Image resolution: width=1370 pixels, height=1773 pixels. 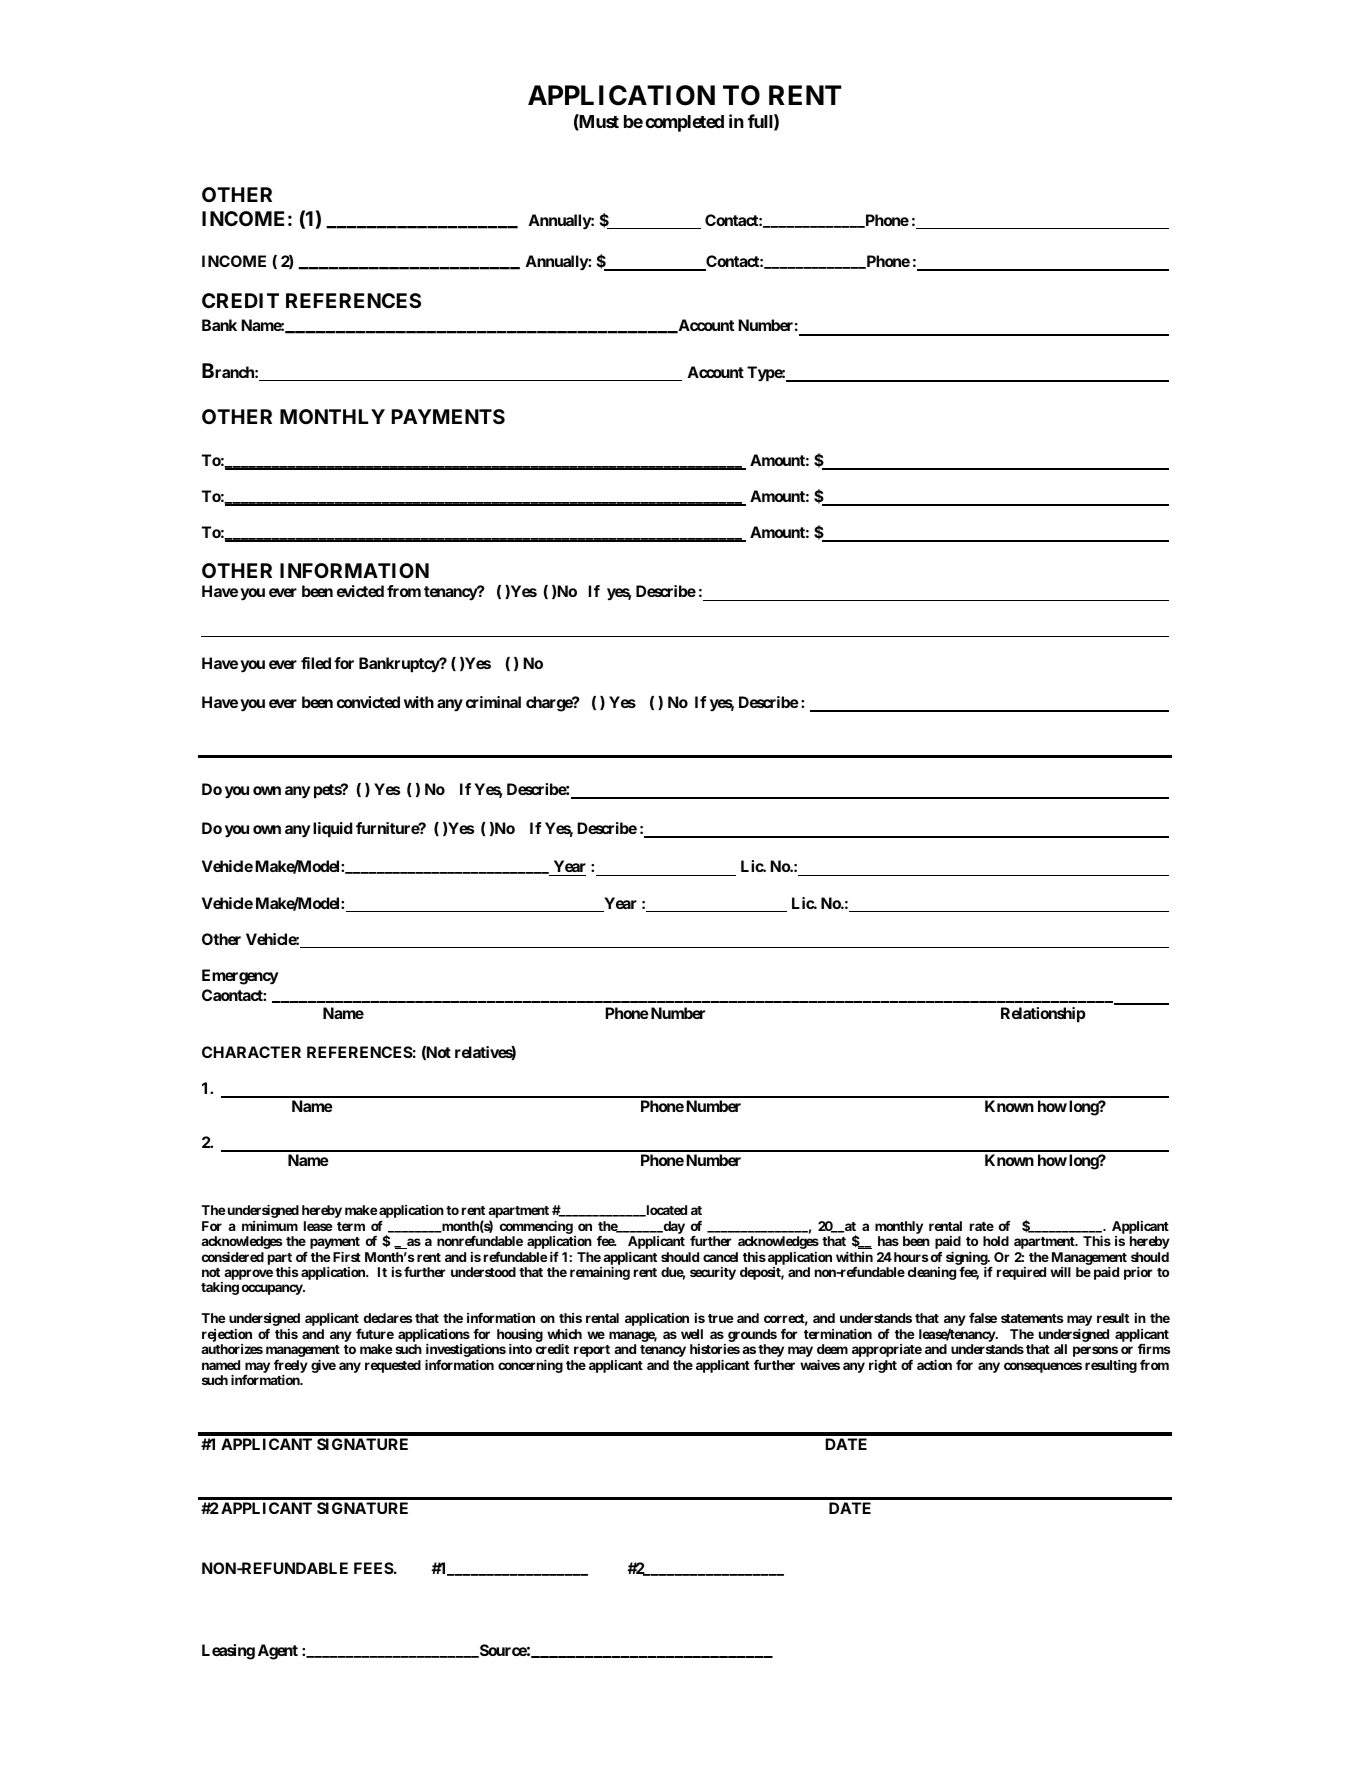 What do you see at coordinates (368, 702) in the page?
I see `convicted` at bounding box center [368, 702].
